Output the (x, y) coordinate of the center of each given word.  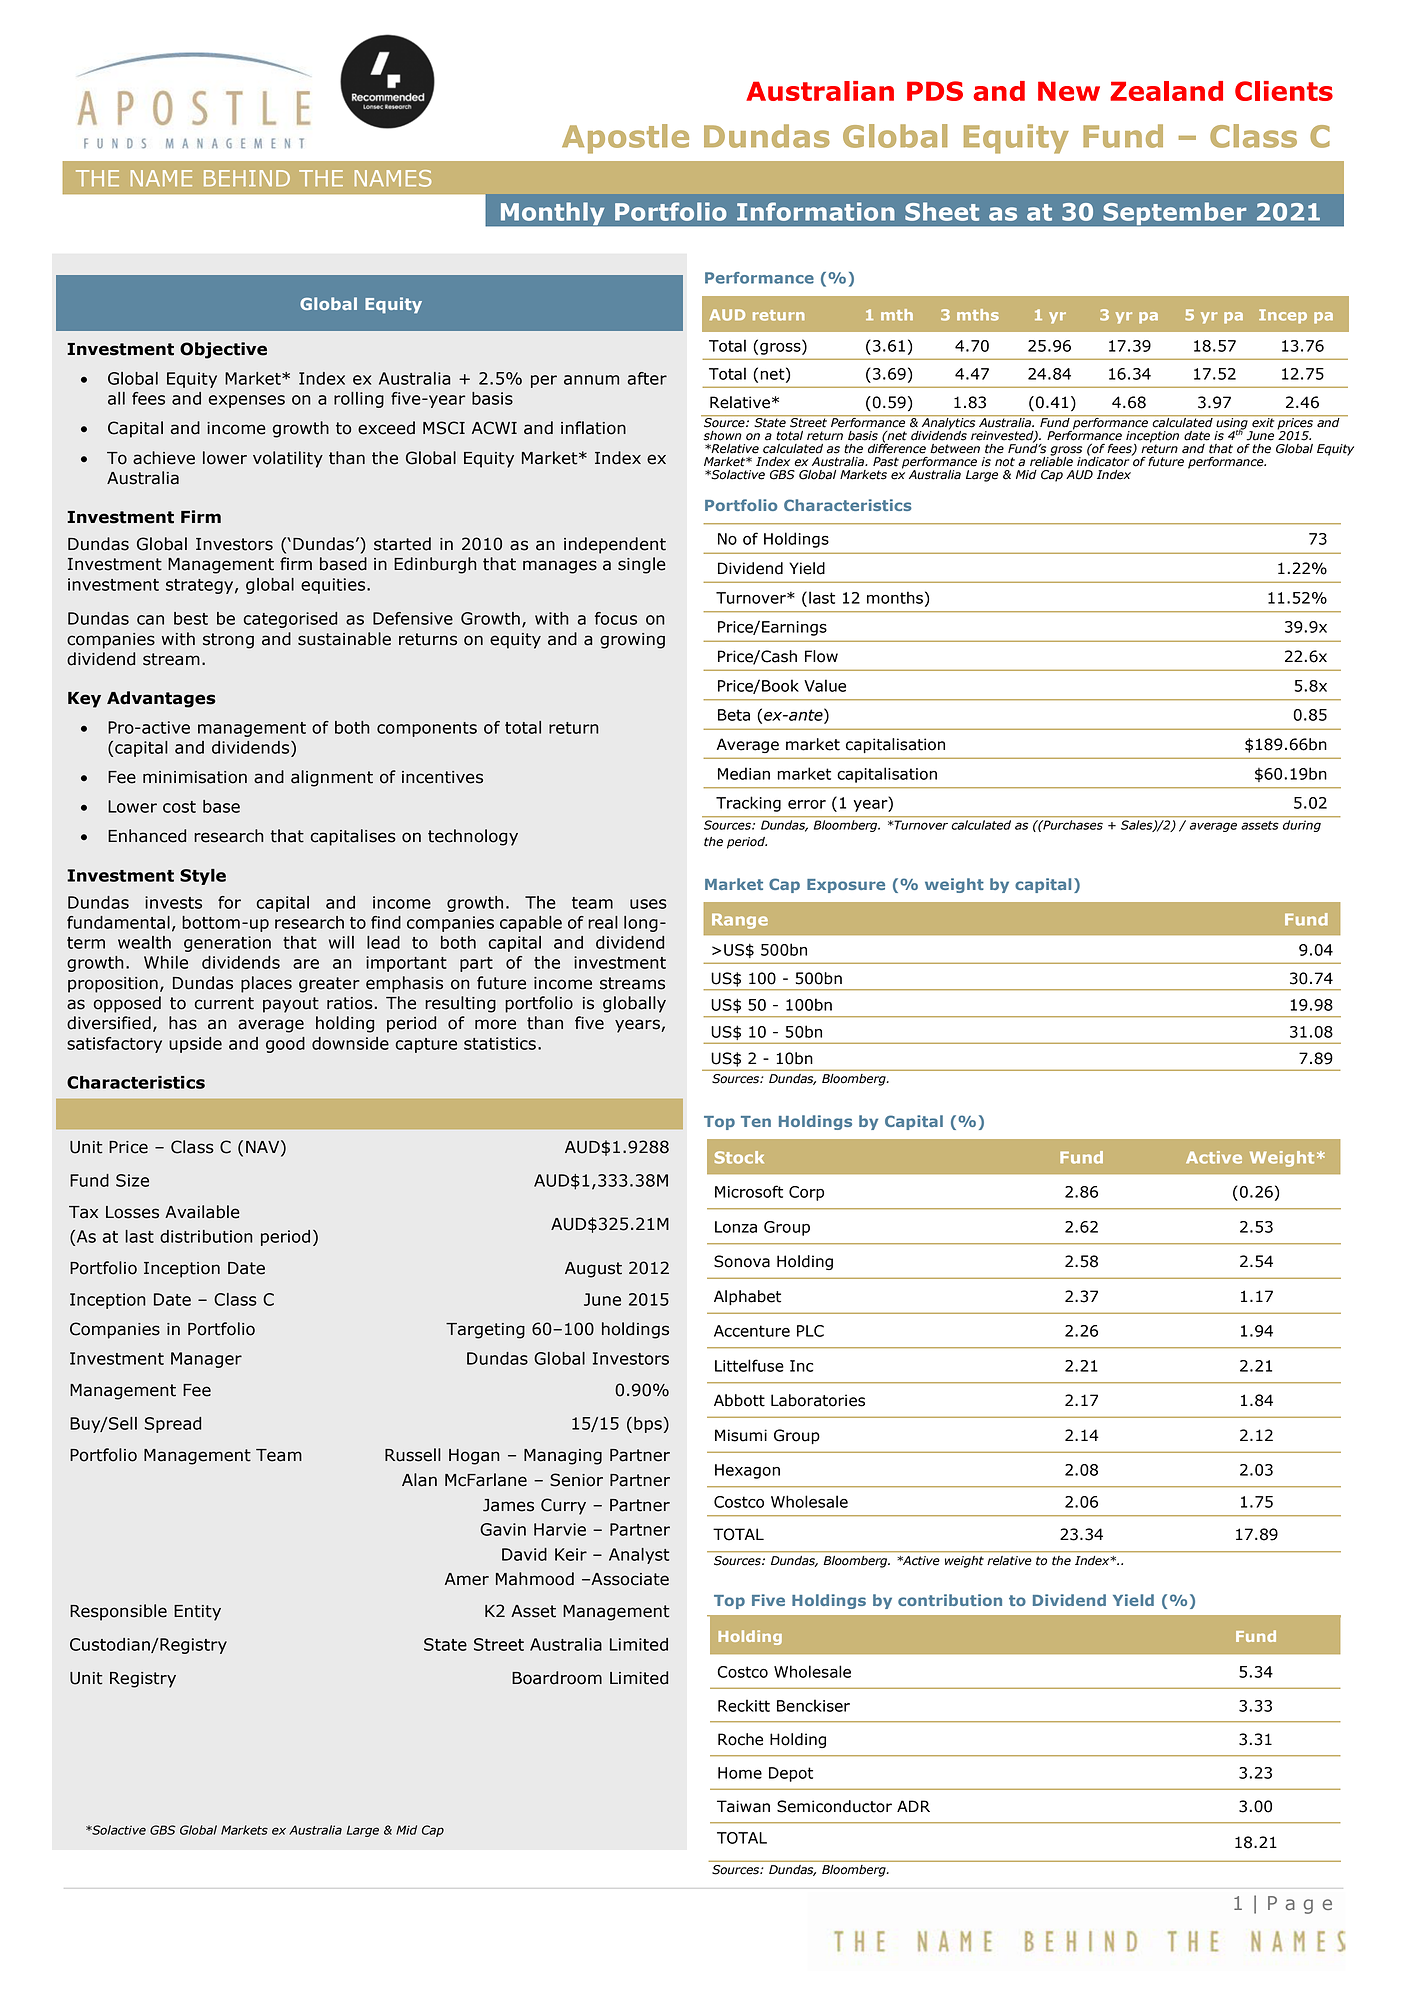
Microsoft (749, 1191)
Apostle (625, 139)
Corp (806, 1193)
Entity (197, 1613)
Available (202, 1212)
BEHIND (247, 178)
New (1069, 91)
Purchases (1072, 825)
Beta (734, 715)
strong (228, 641)
